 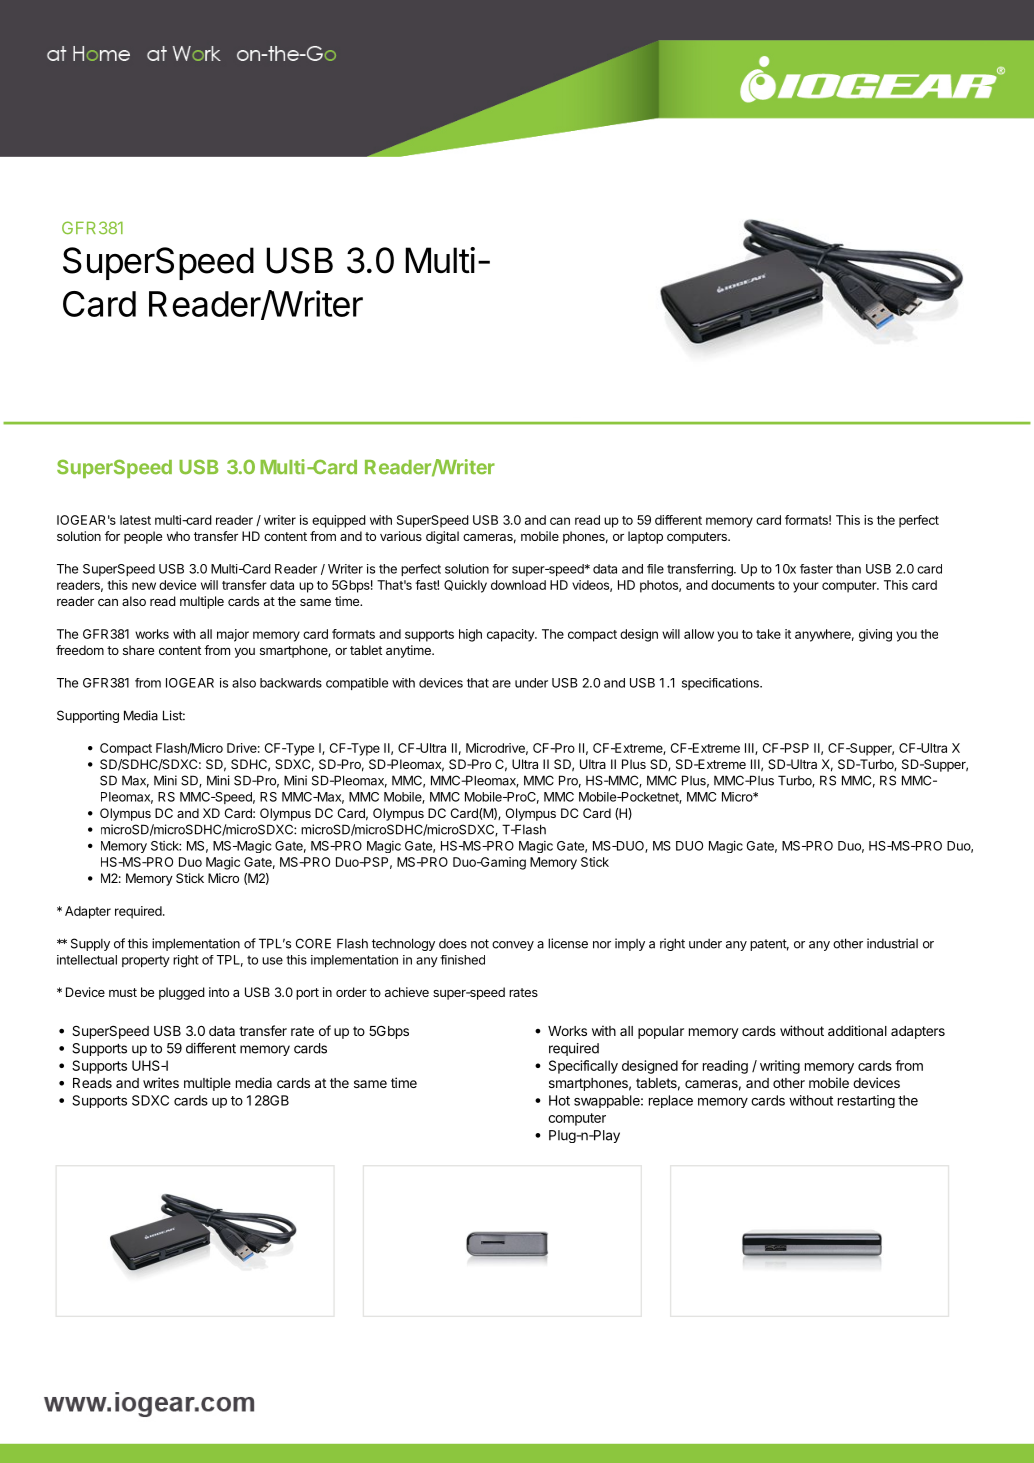 What do you see at coordinates (470, 635) in the document?
I see `high` at bounding box center [470, 635].
